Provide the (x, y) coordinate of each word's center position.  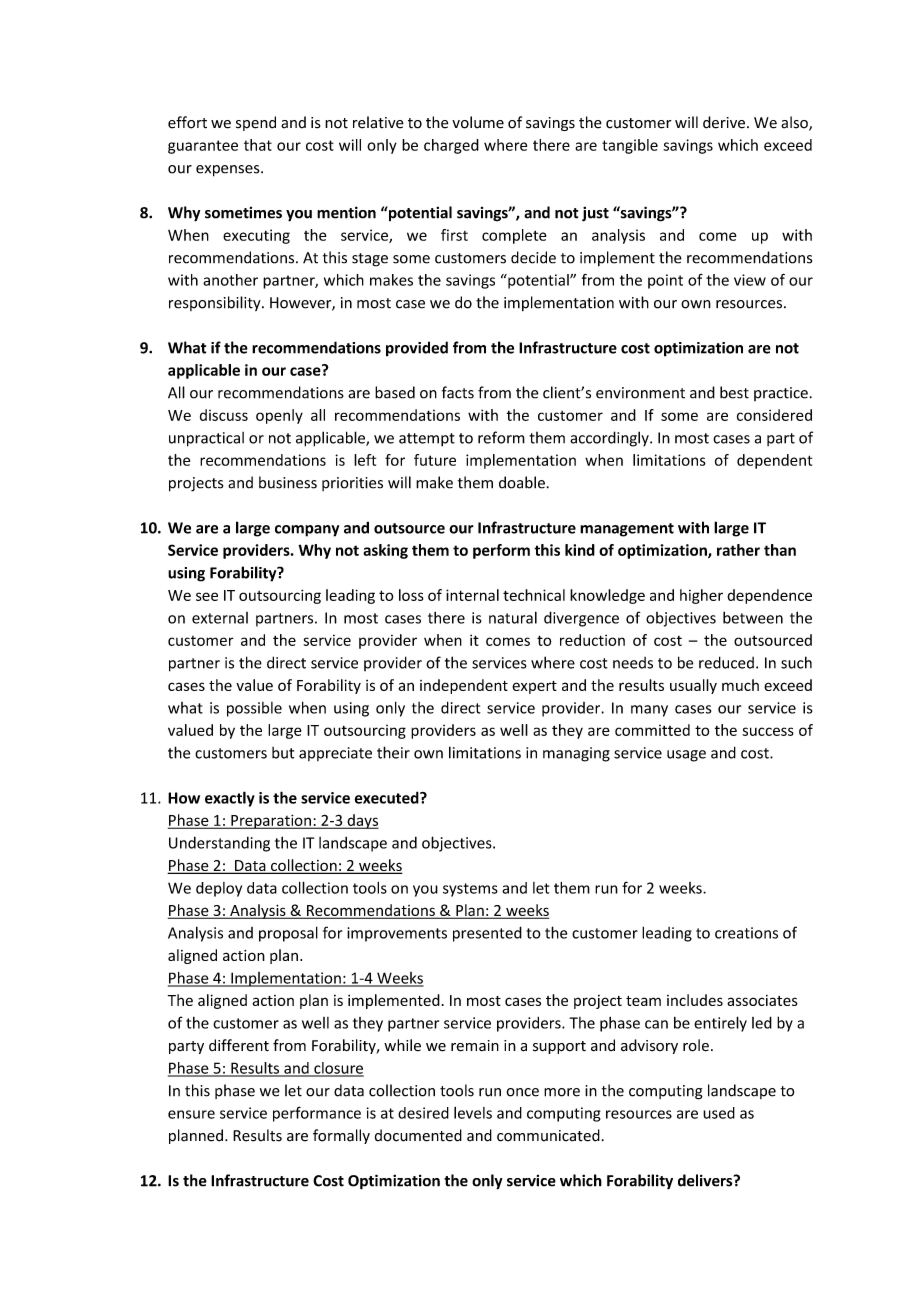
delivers (706, 1180)
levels (473, 1113)
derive (724, 122)
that (258, 145)
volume (478, 122)
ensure (191, 1114)
